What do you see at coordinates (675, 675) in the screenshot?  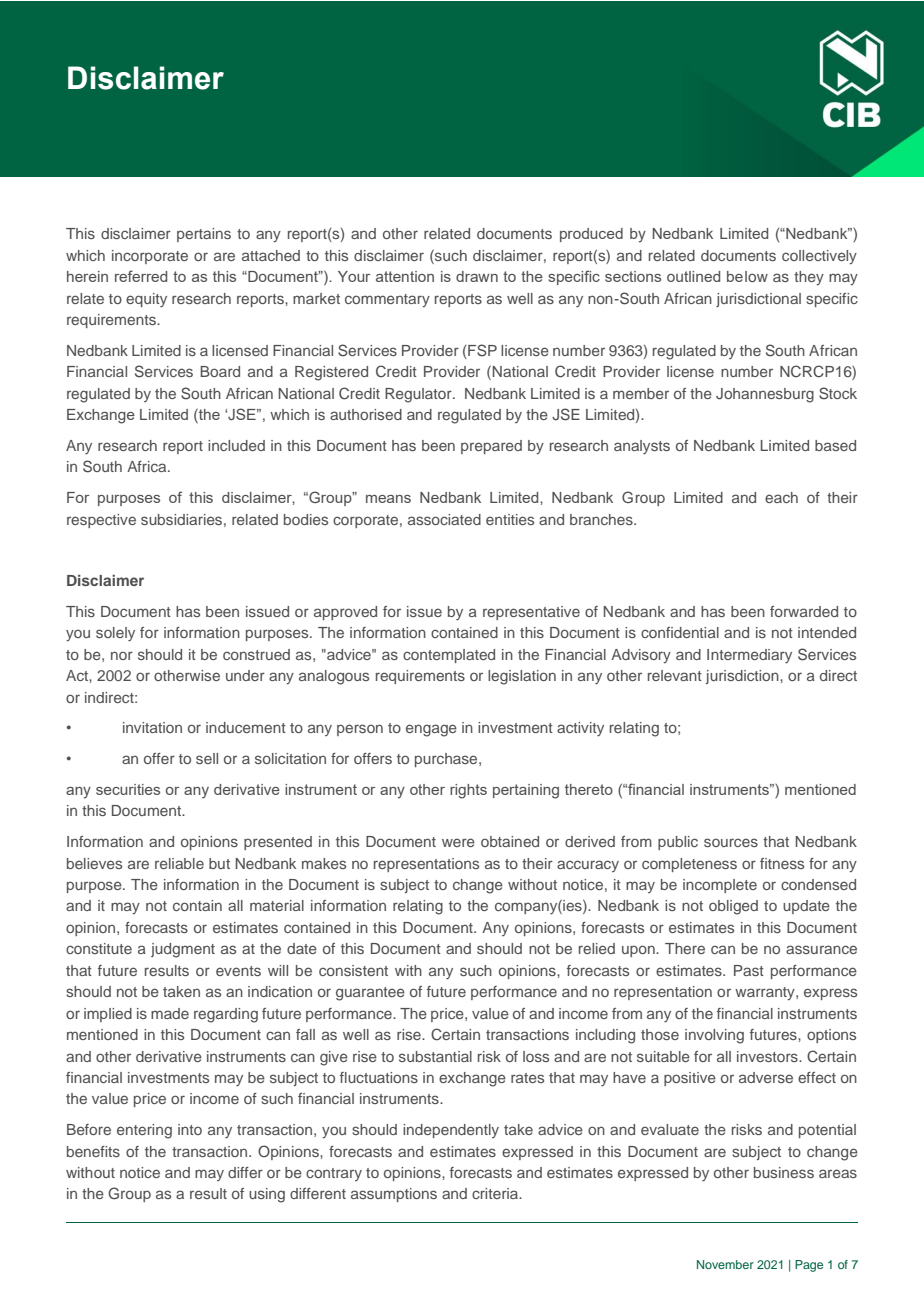 I see `relevant` at bounding box center [675, 675].
